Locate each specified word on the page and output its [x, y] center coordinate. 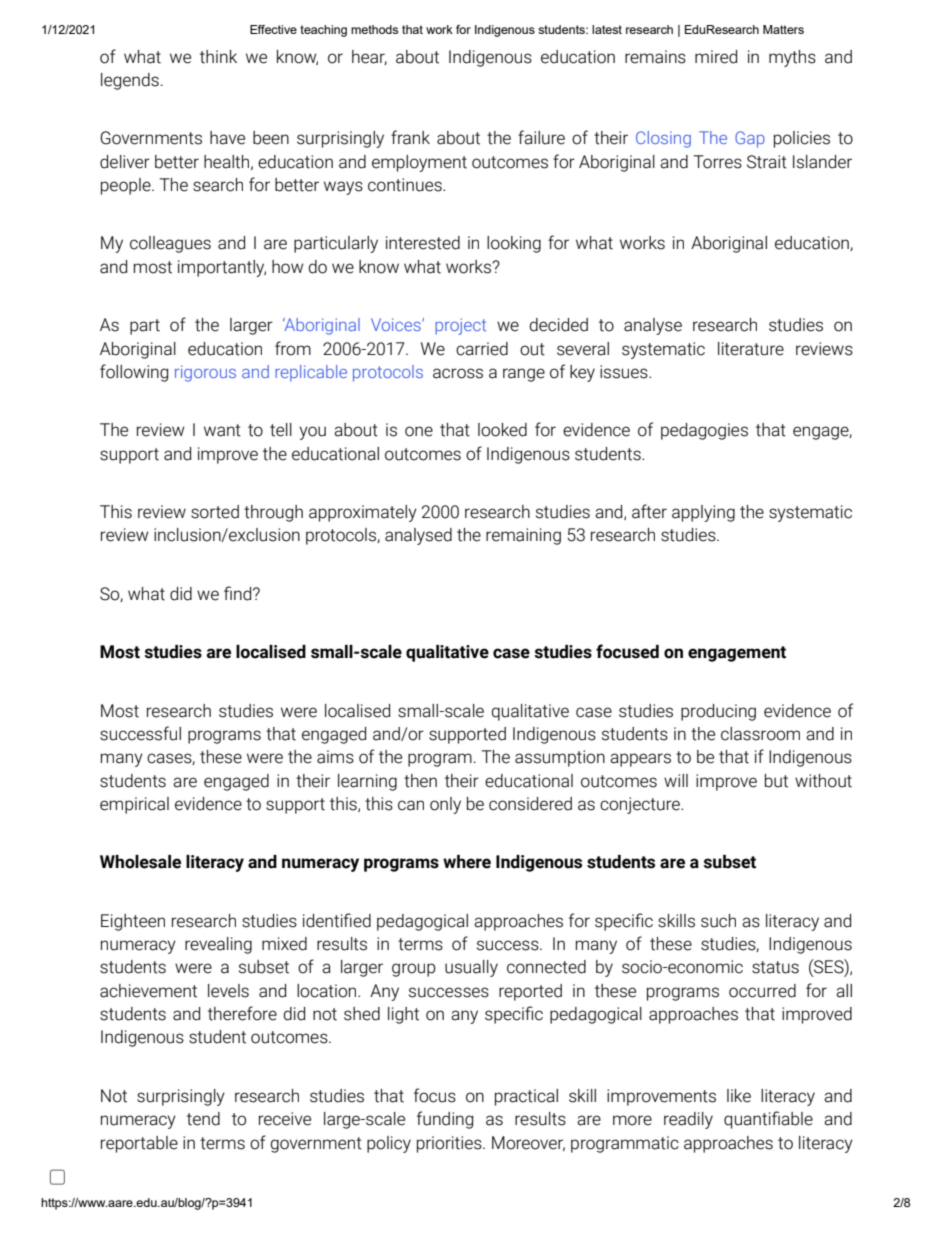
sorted [215, 512]
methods [374, 29]
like [739, 1096]
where [467, 862]
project [460, 326]
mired [716, 57]
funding [445, 1120]
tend [203, 1119]
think [218, 57]
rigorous [205, 373]
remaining [523, 536]
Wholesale [140, 862]
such [718, 921]
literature [751, 349]
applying [703, 513]
